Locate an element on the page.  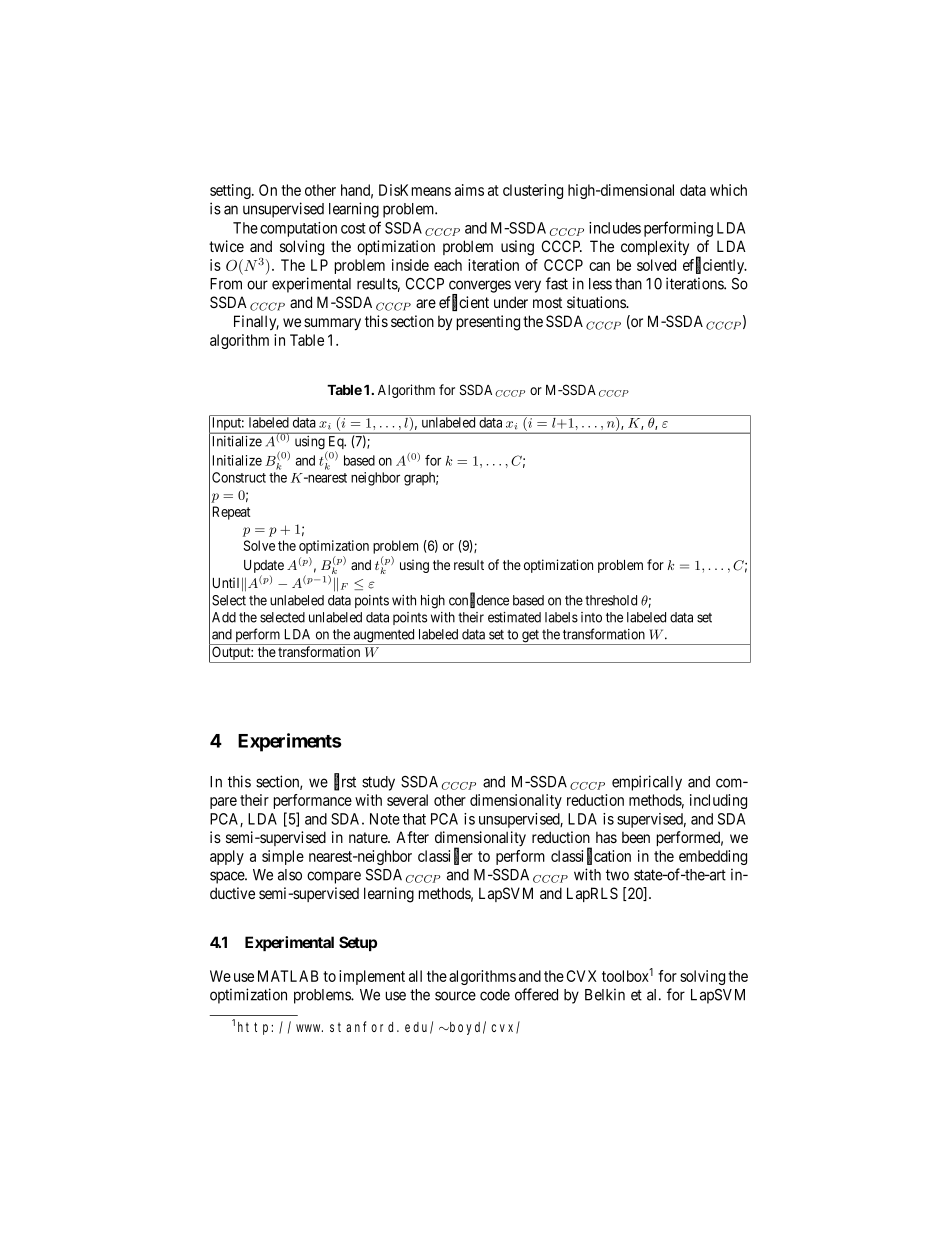
Construct is located at coordinates (239, 477).
